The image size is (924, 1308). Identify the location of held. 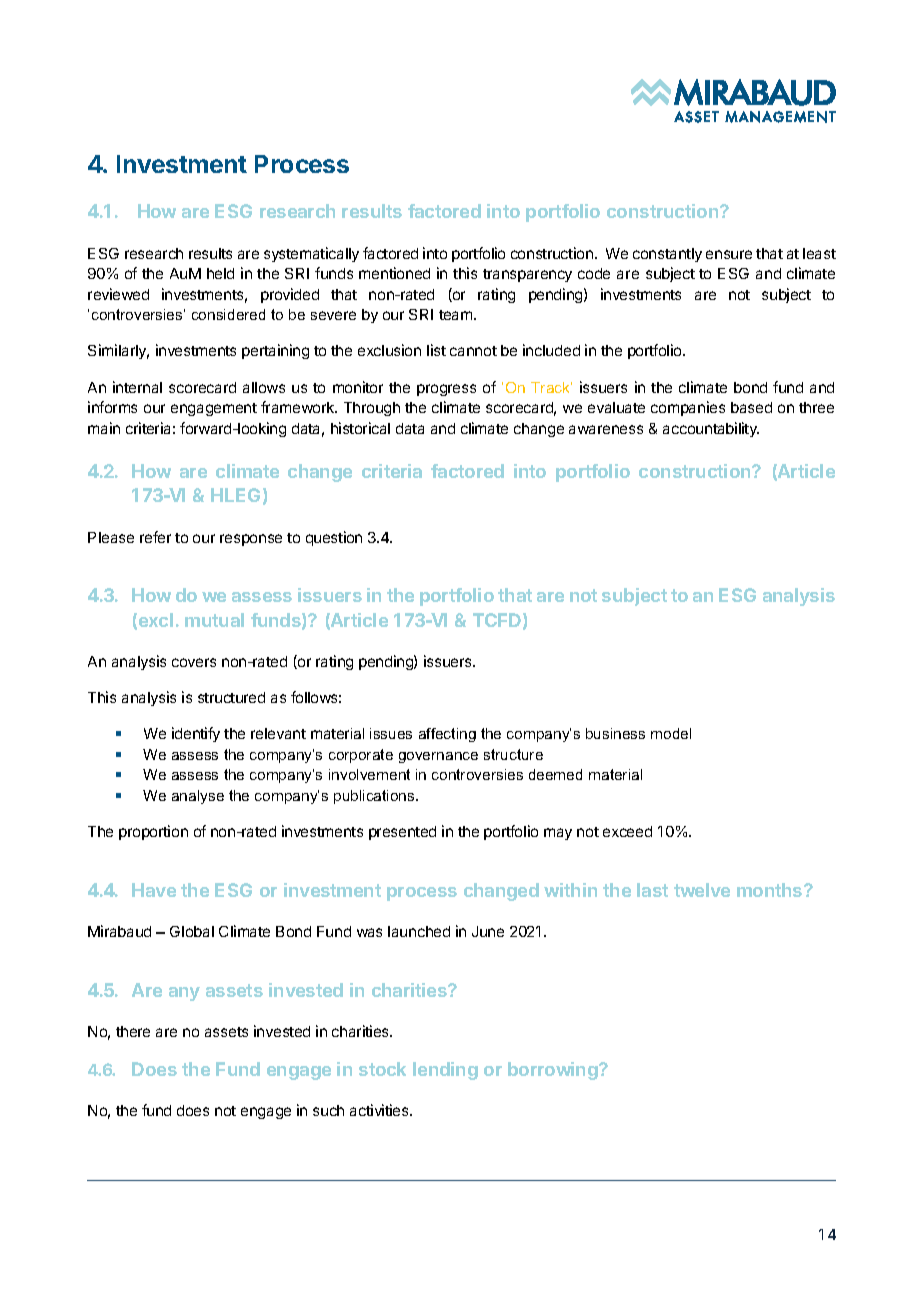
(220, 273).
